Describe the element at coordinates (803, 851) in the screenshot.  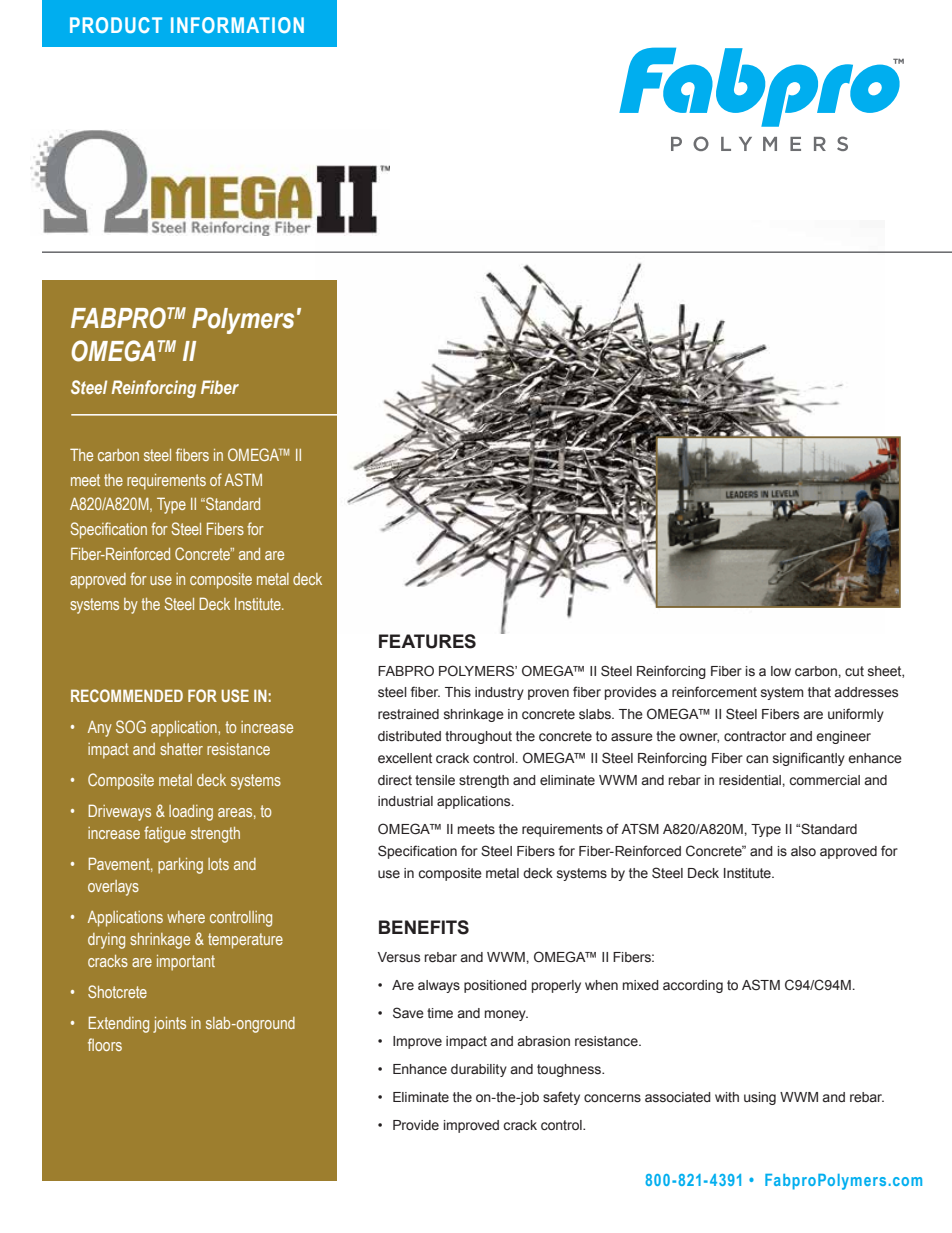
I see `also` at that location.
